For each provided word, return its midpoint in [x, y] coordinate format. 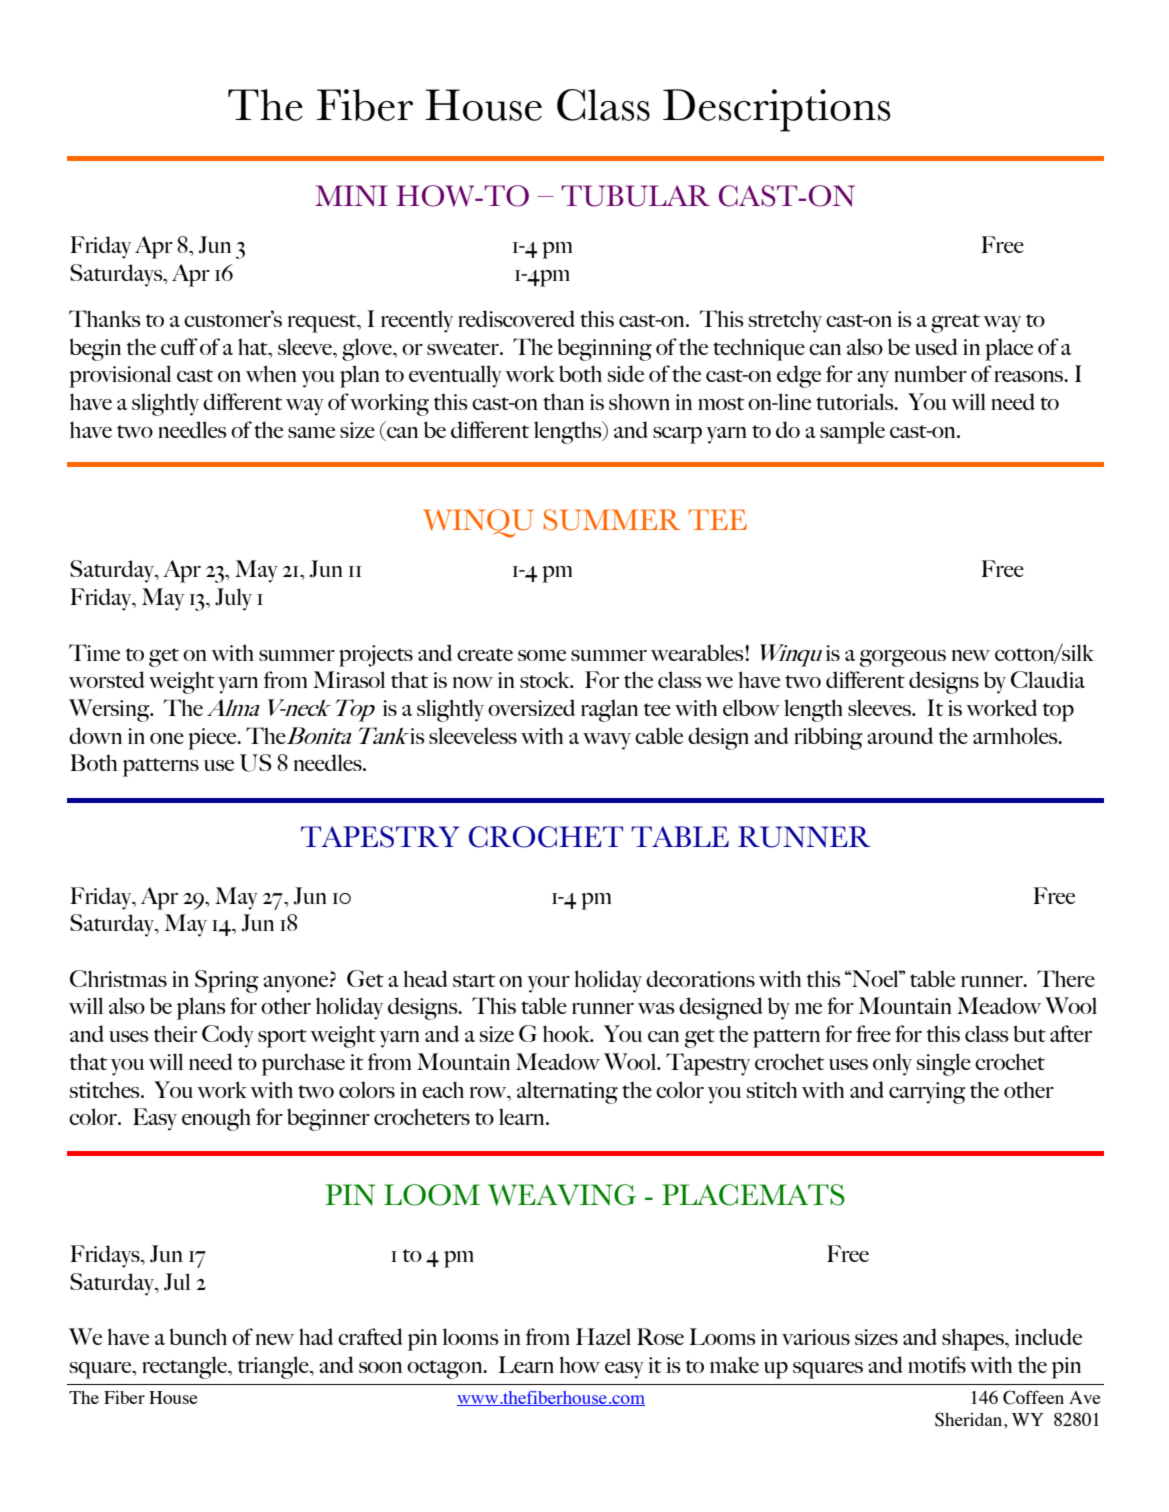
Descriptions [777, 110]
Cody [228, 1036]
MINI [351, 196]
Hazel [603, 1336]
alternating [567, 1092]
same [311, 432]
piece [213, 739]
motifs [937, 1364]
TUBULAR [635, 196]
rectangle [186, 1367]
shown [639, 401]
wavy [607, 741]
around [900, 735]
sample [852, 432]
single [944, 1064]
